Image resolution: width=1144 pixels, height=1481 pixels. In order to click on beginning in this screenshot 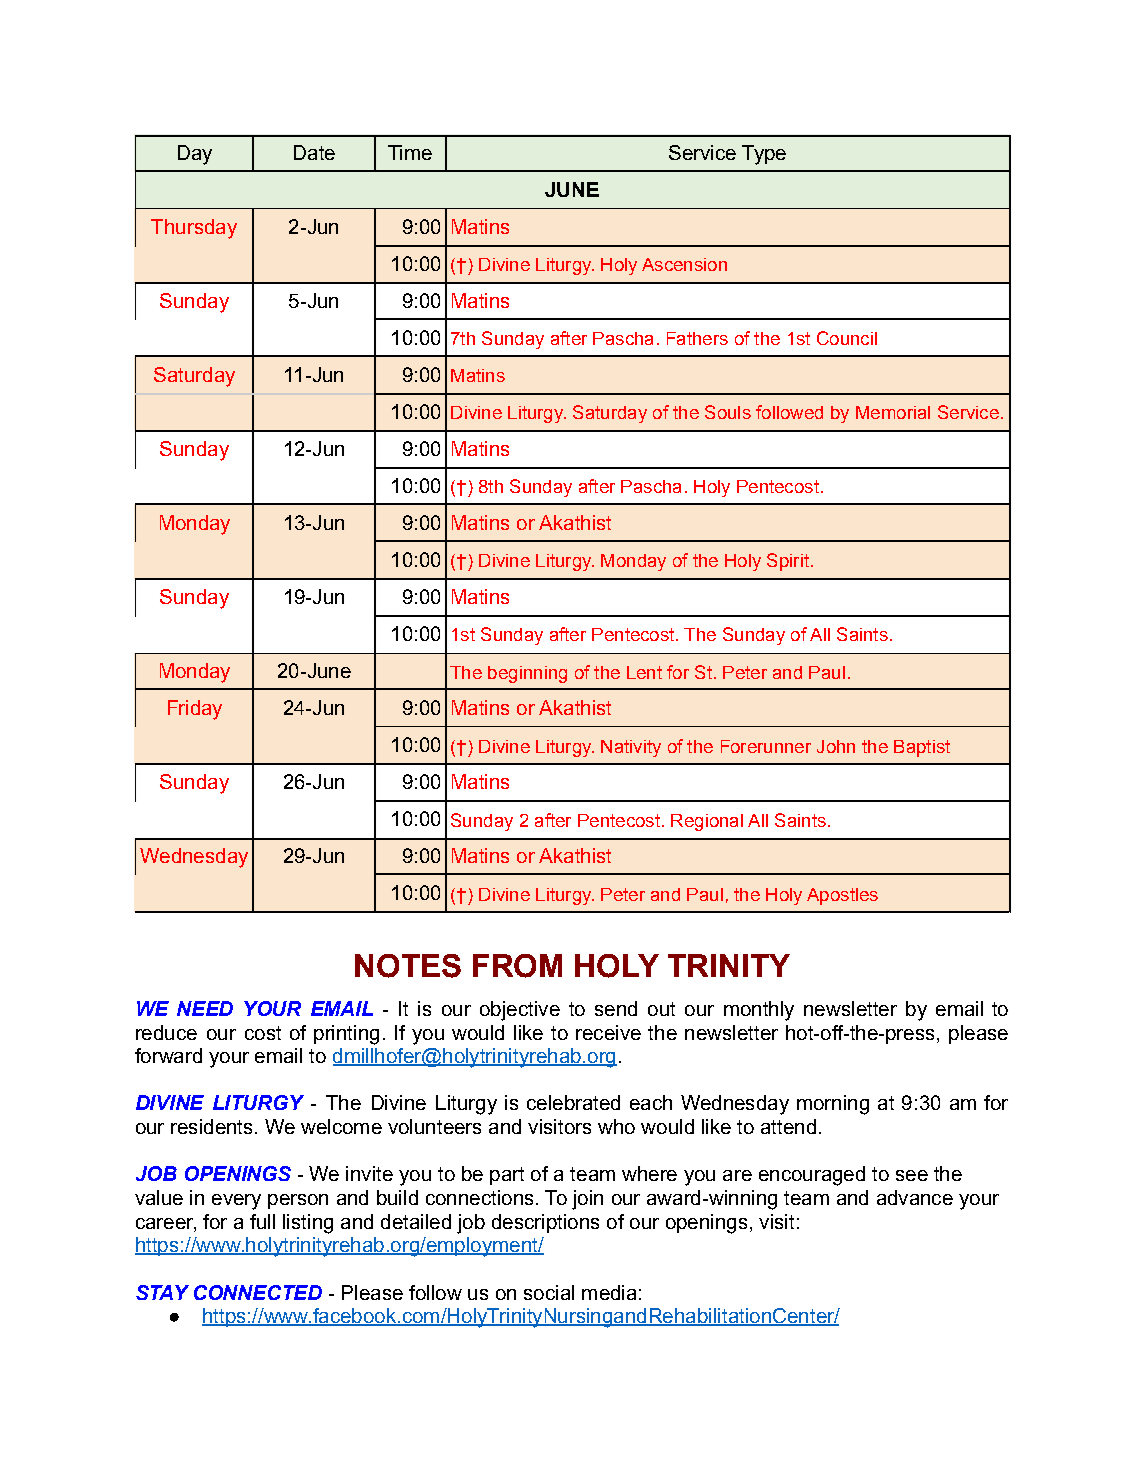, I will do `click(527, 674)`.
